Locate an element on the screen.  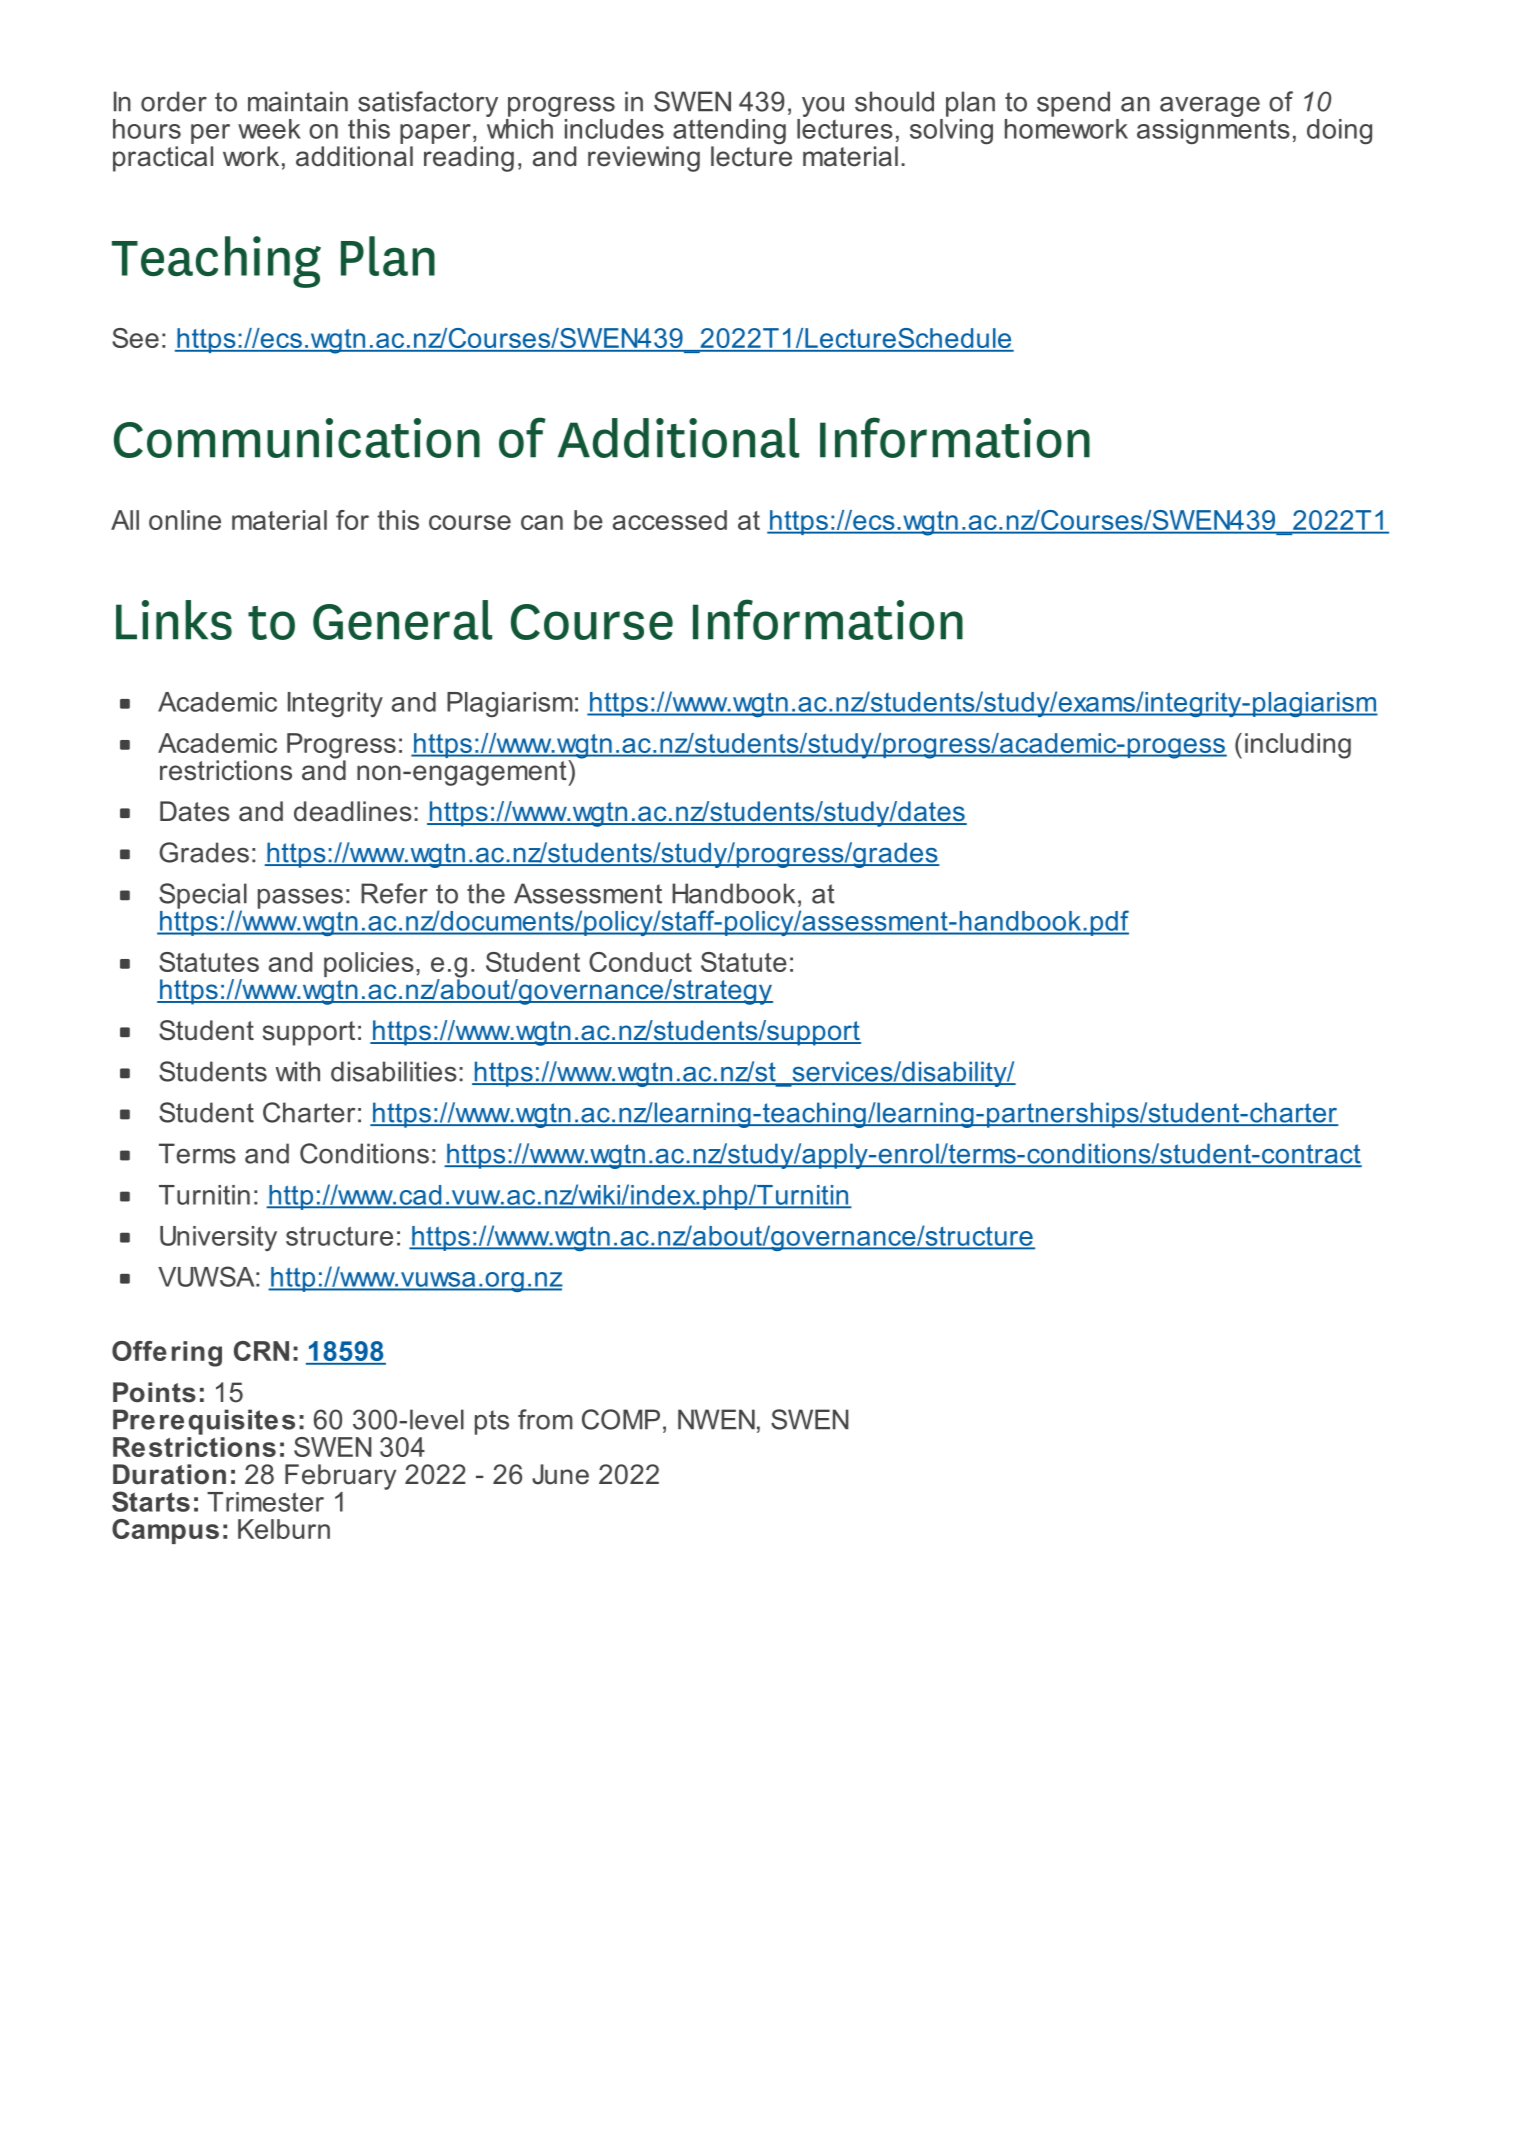
Conduct is located at coordinates (640, 962).
